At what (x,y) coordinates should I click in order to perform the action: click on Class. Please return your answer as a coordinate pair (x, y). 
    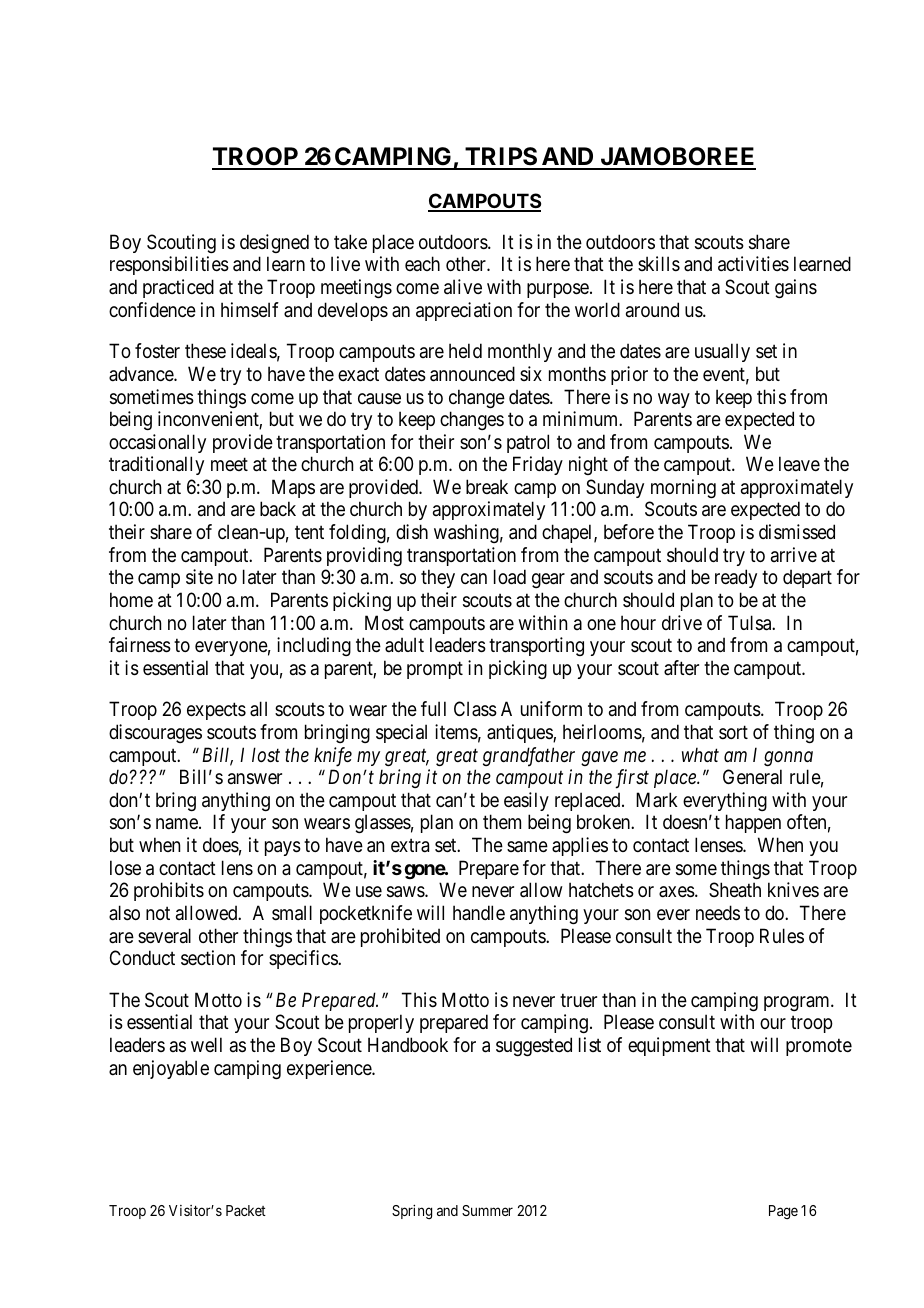
    Looking at the image, I should click on (475, 709).
